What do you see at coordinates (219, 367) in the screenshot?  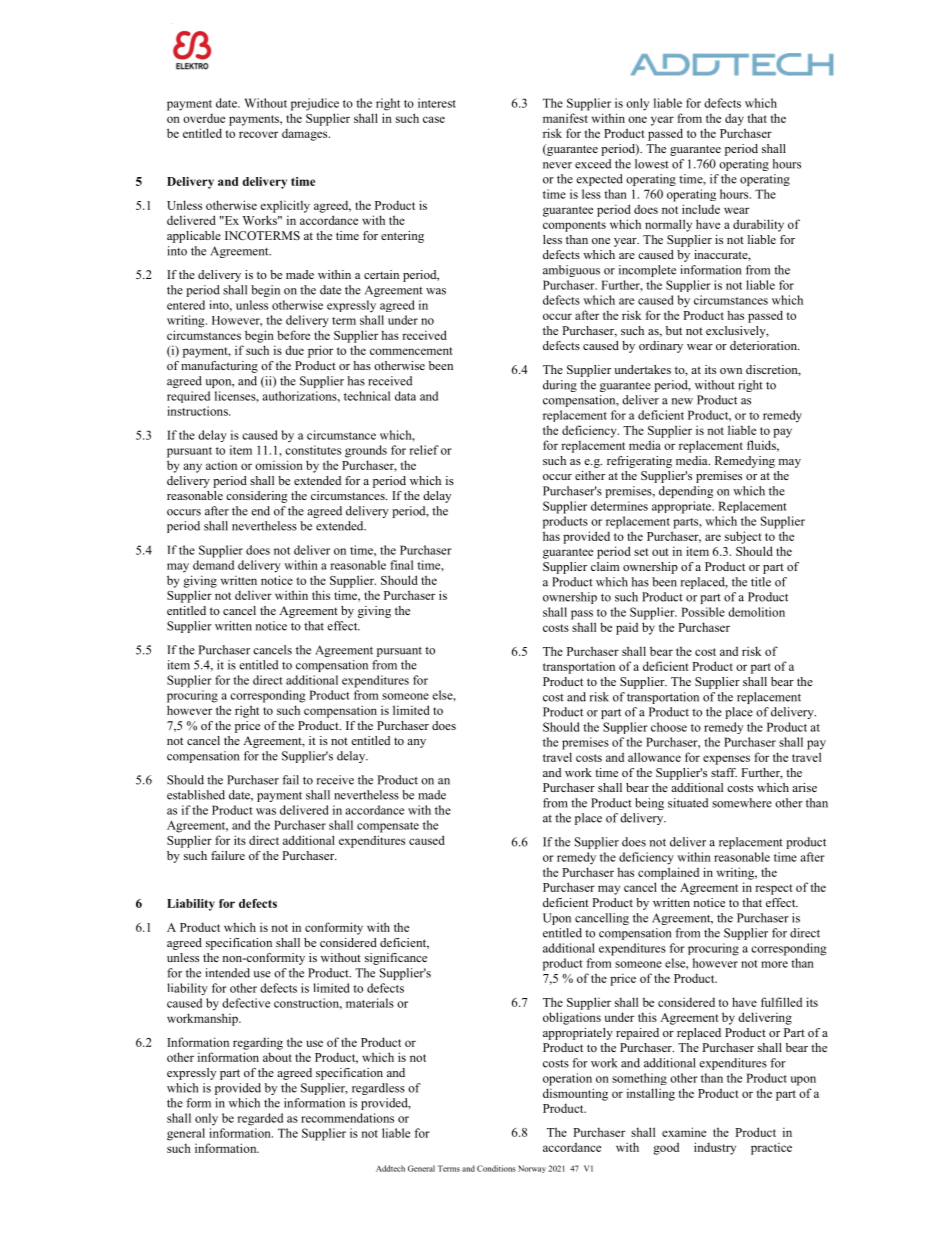 I see `manufacturing` at bounding box center [219, 367].
